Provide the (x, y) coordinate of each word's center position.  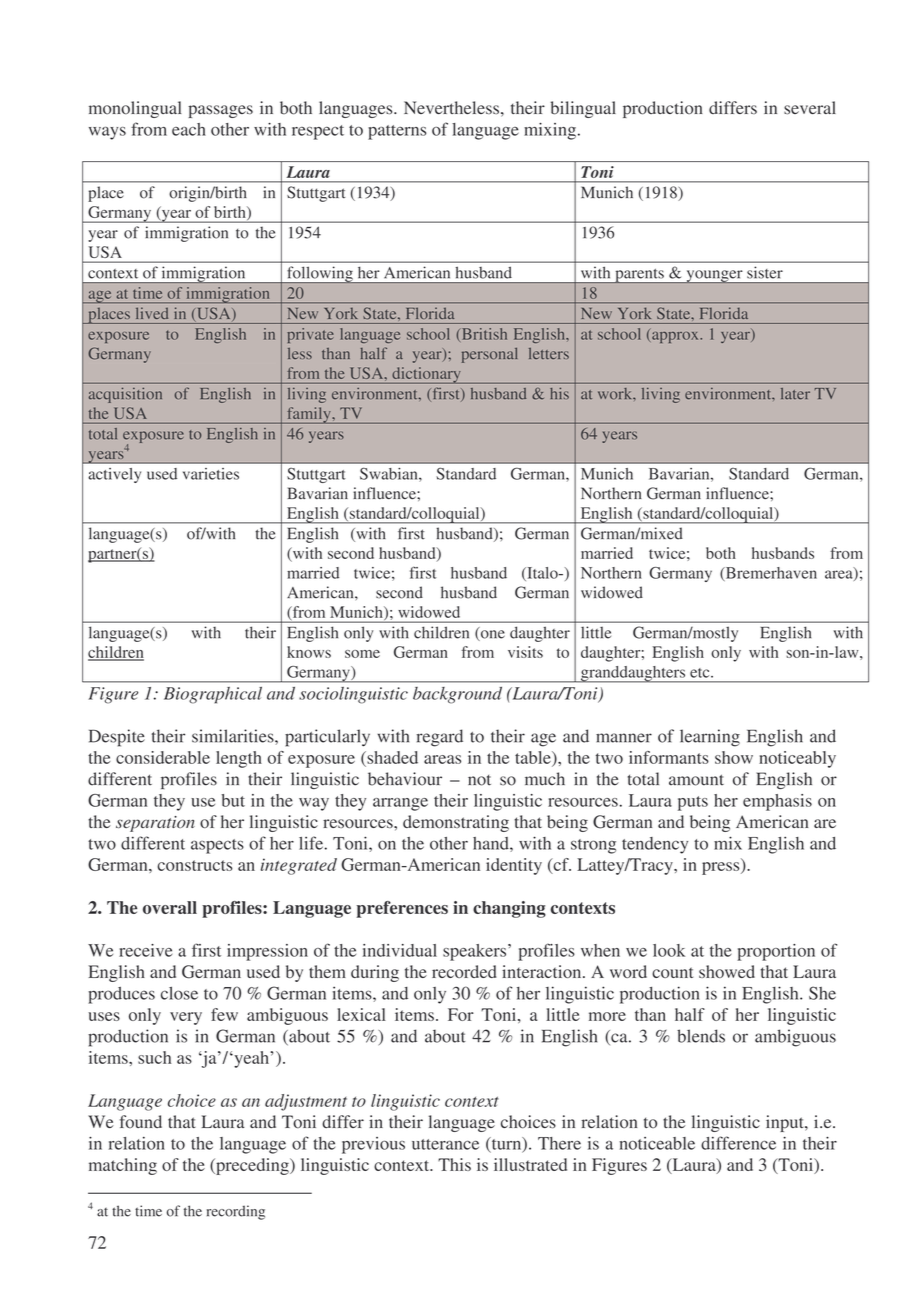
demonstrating (456, 823)
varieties (211, 474)
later (795, 394)
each (189, 129)
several (810, 108)
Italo (542, 574)
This (454, 1164)
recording (236, 1212)
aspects (217, 846)
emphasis (777, 802)
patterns (397, 132)
